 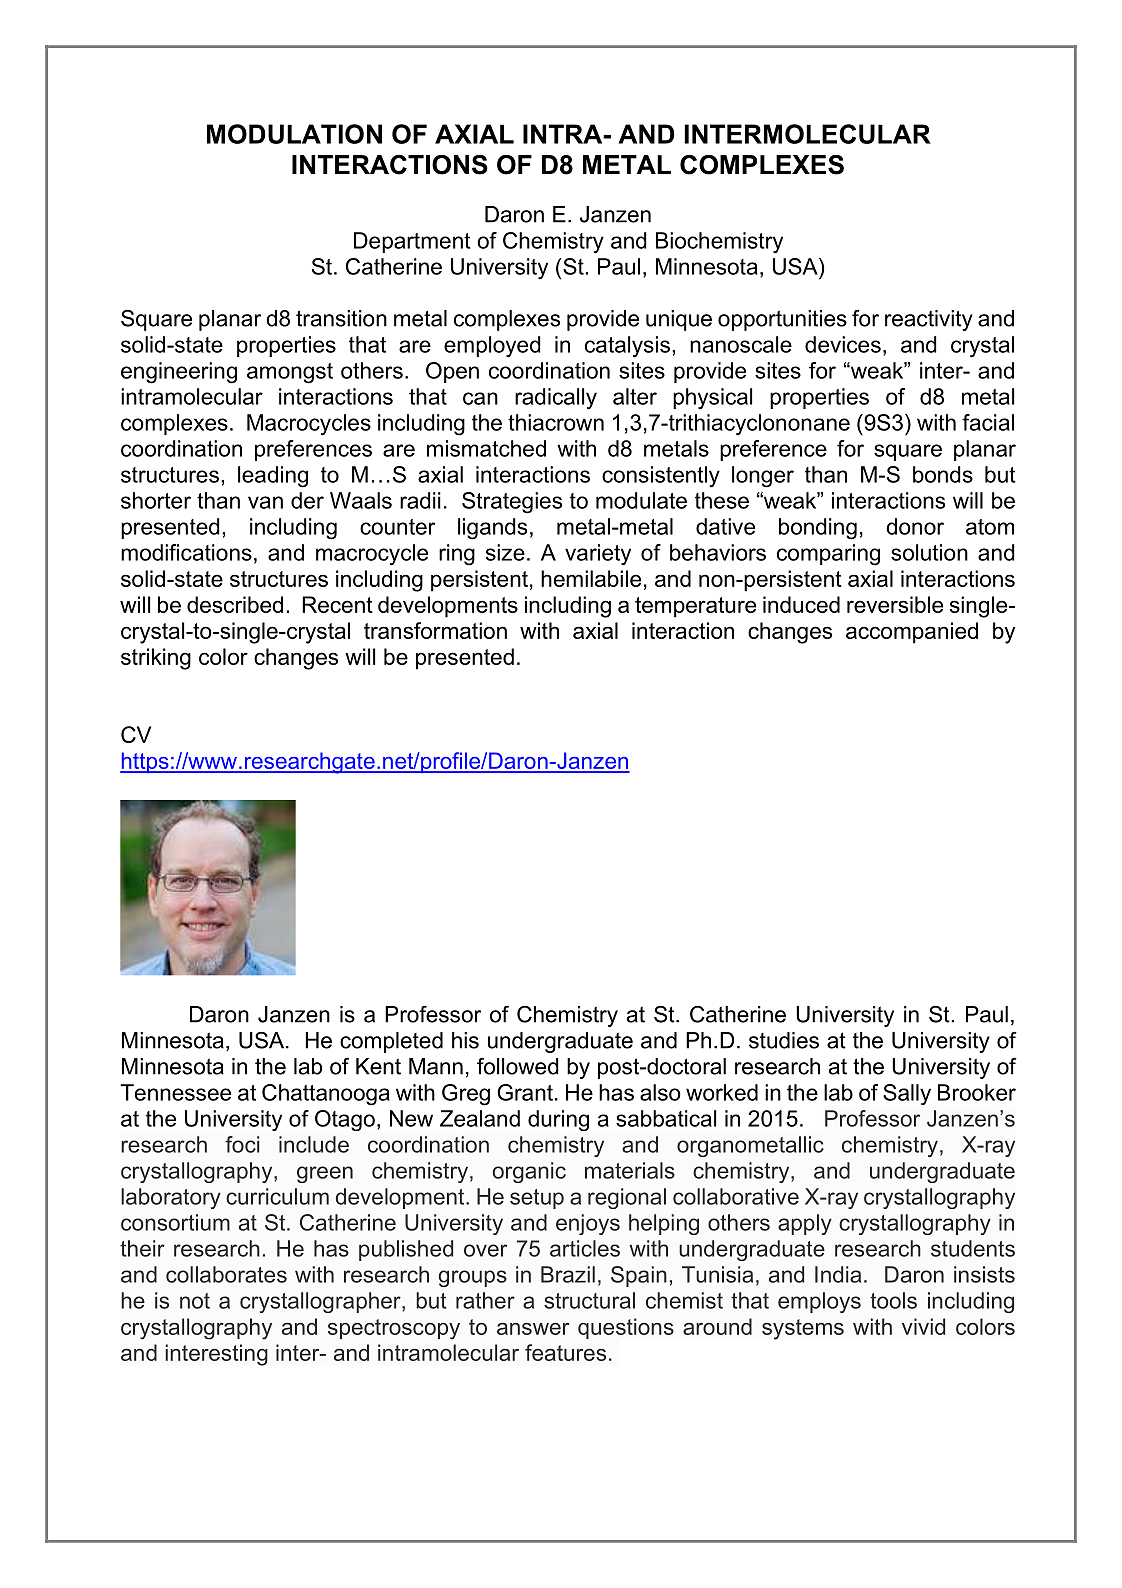 I want to click on solution, so click(x=929, y=552).
